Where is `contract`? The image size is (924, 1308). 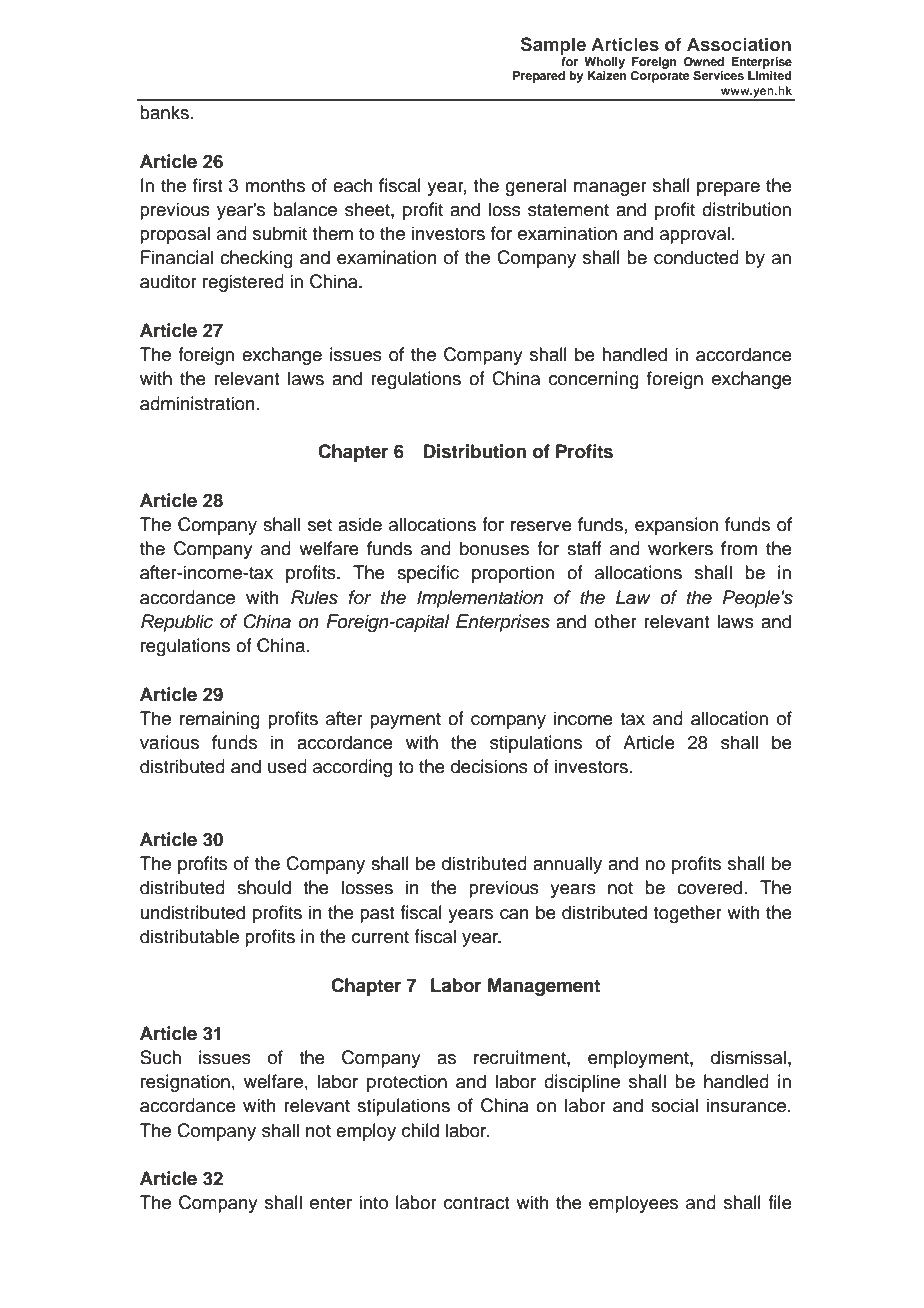
contract is located at coordinates (476, 1203).
